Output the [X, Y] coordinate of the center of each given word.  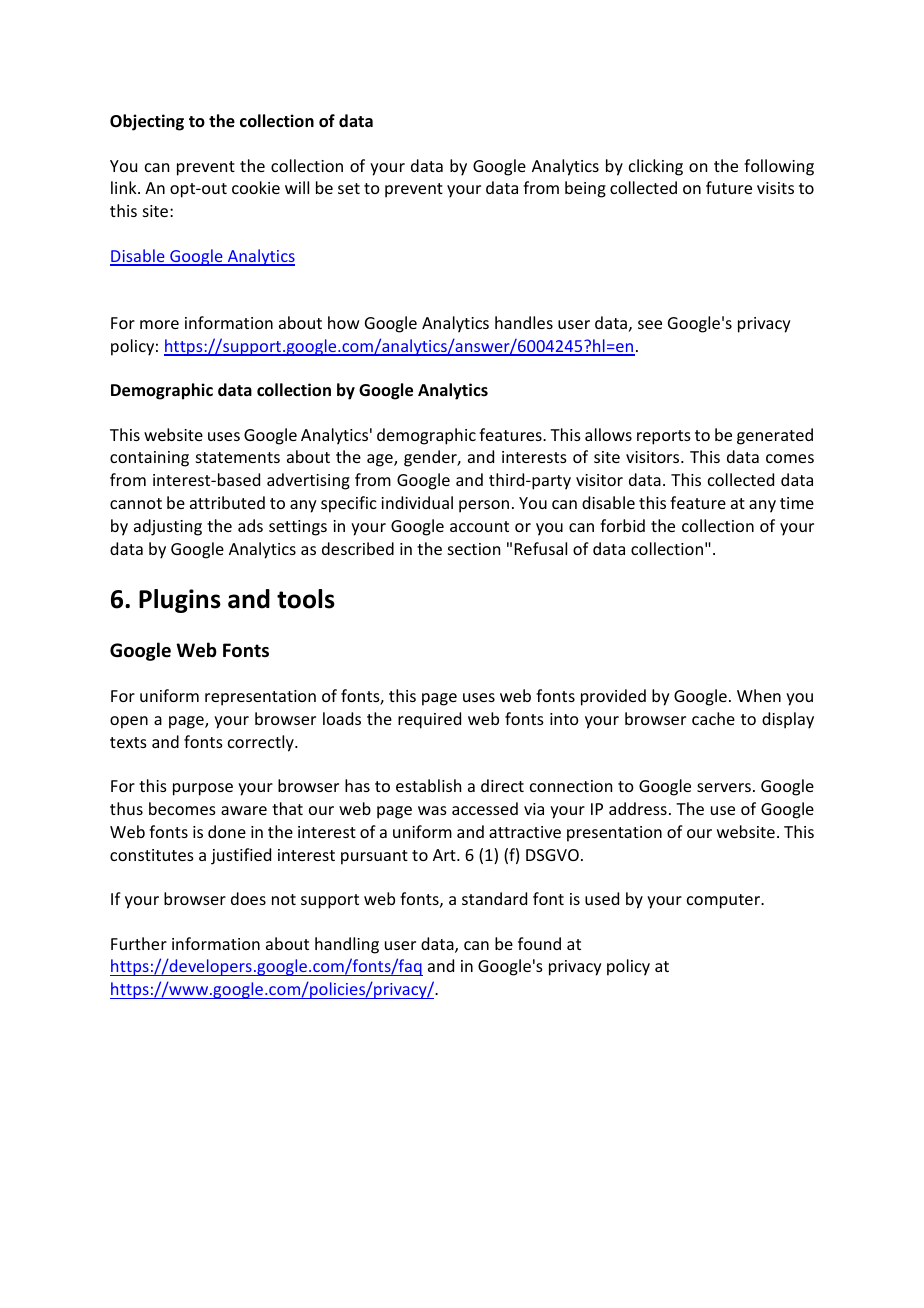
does [248, 898]
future [729, 187]
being [585, 189]
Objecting [147, 122]
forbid [622, 525]
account [479, 526]
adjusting [168, 527]
